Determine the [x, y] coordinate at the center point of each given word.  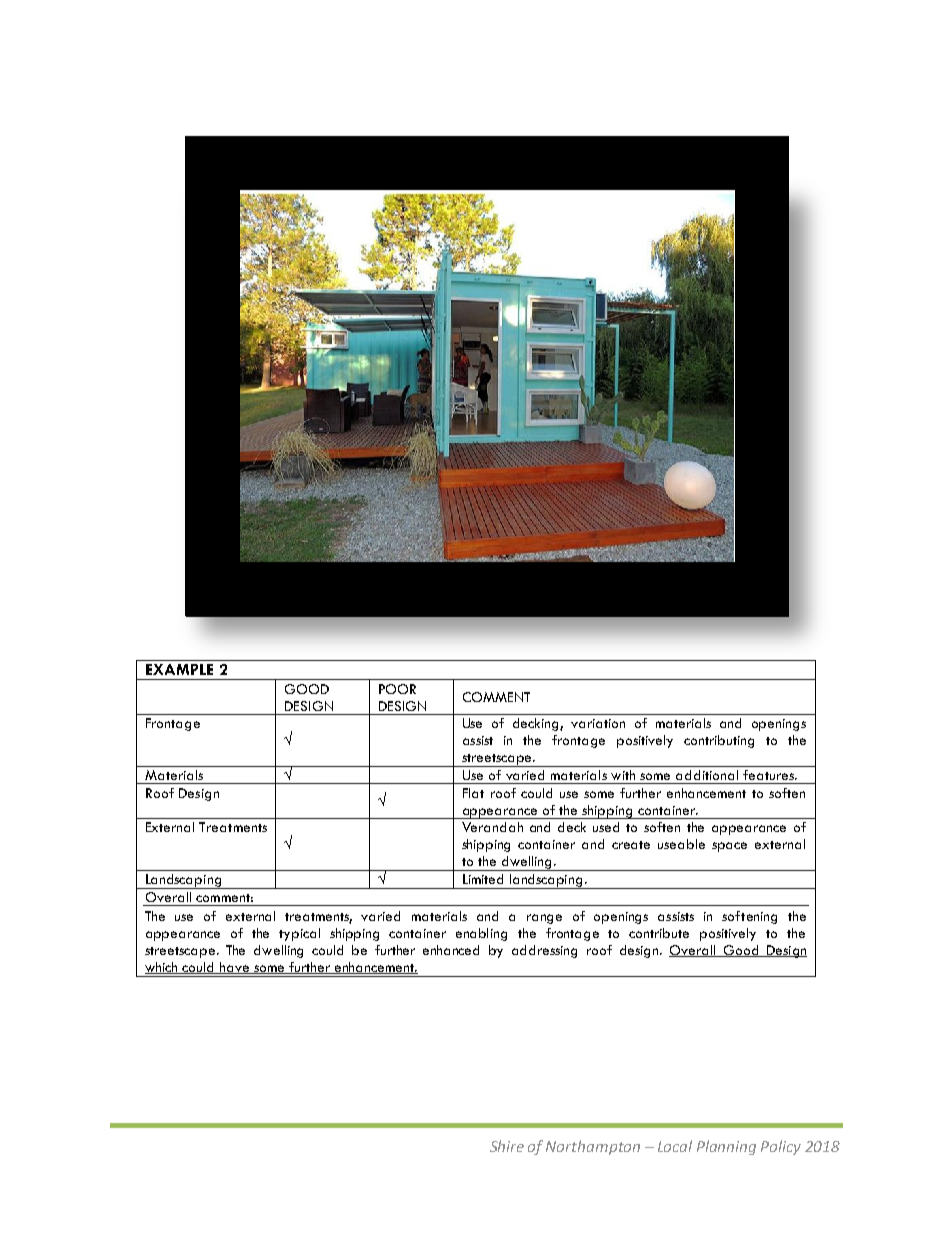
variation [598, 723]
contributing [719, 741]
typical [299, 934]
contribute [659, 933]
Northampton [593, 1147]
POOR [397, 689]
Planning [726, 1147]
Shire [507, 1146]
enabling [481, 934]
